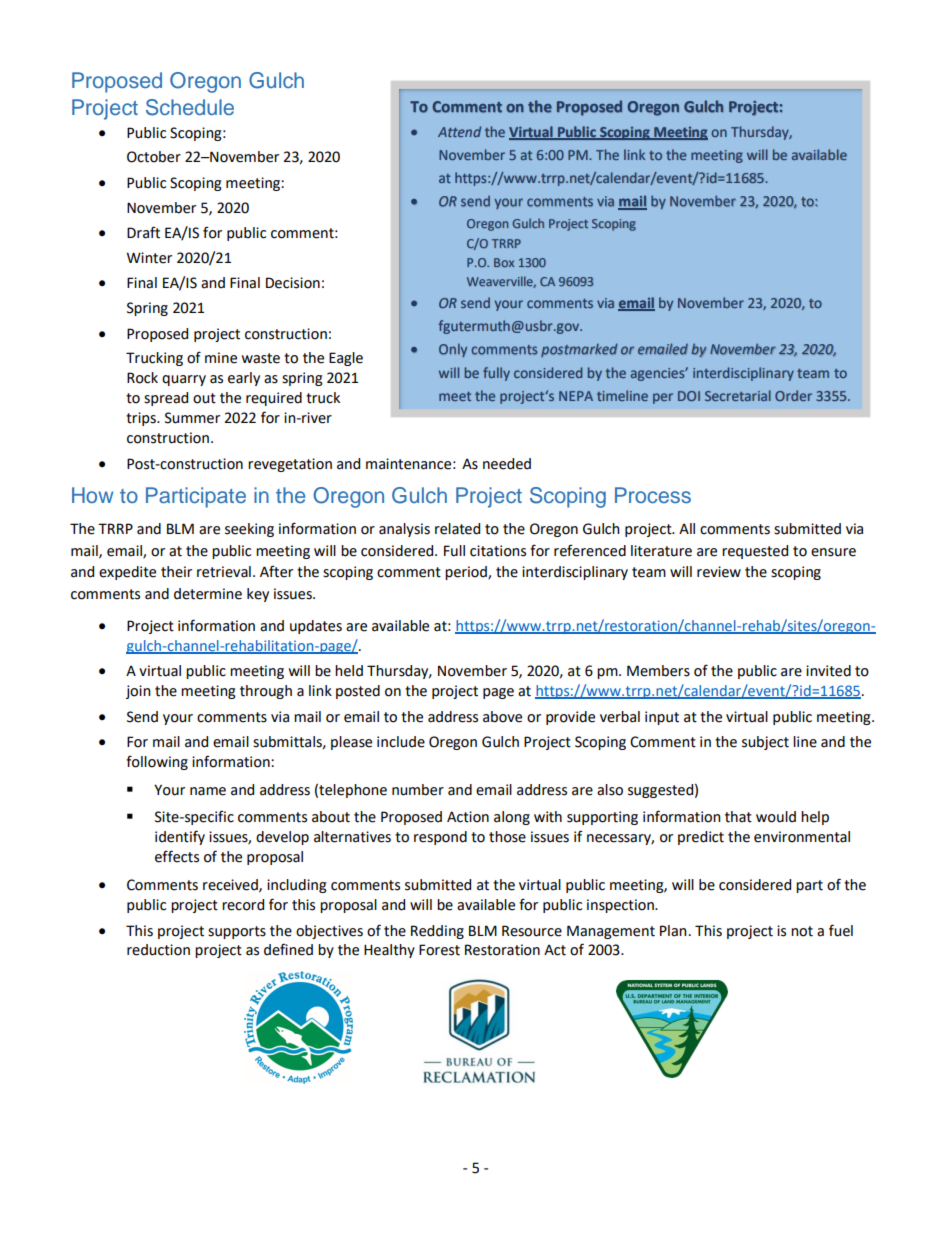  What do you see at coordinates (138, 692) in the screenshot?
I see `join` at bounding box center [138, 692].
